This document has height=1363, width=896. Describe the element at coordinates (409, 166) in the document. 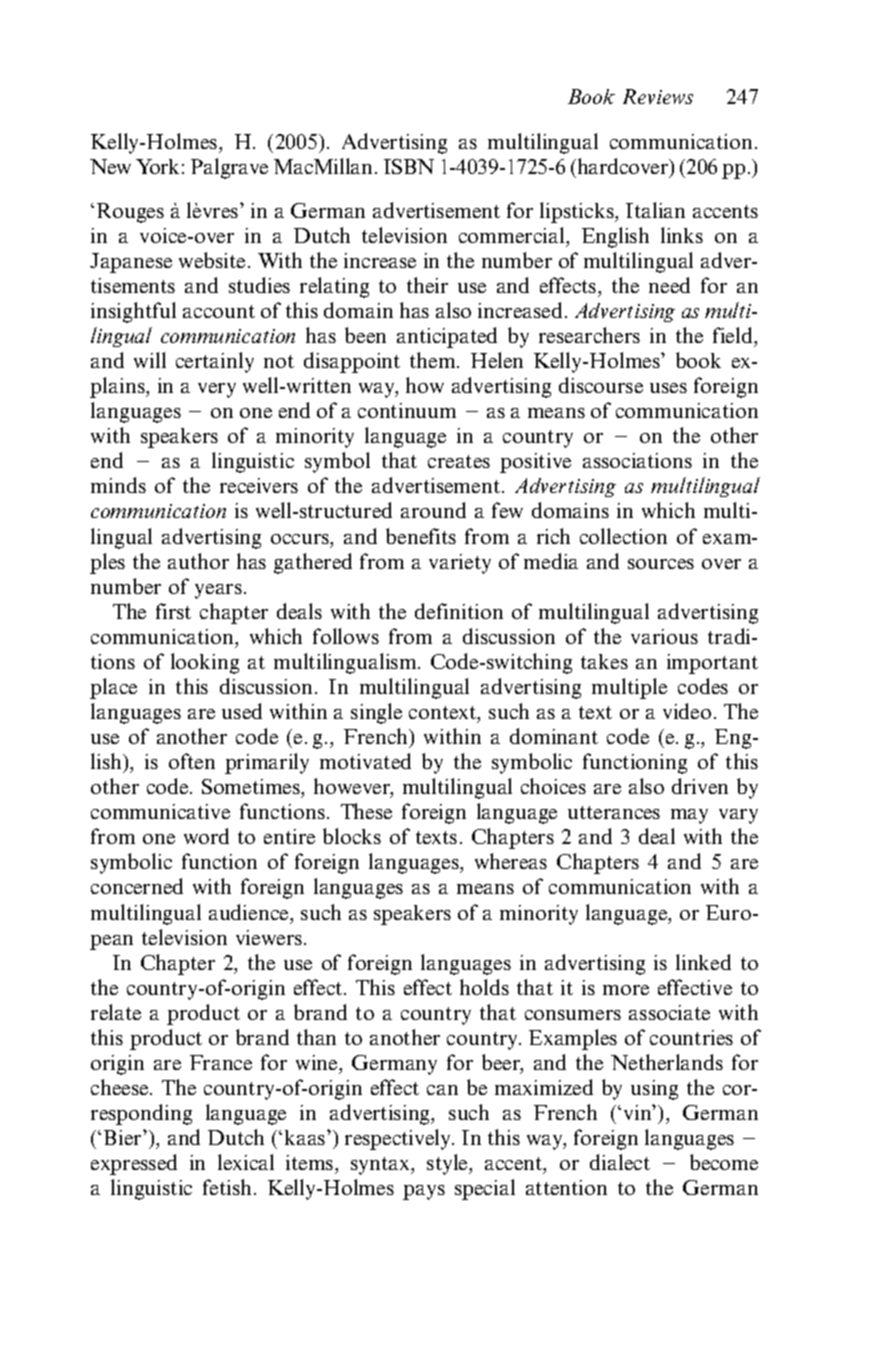

I see `ISBN` at that location.
